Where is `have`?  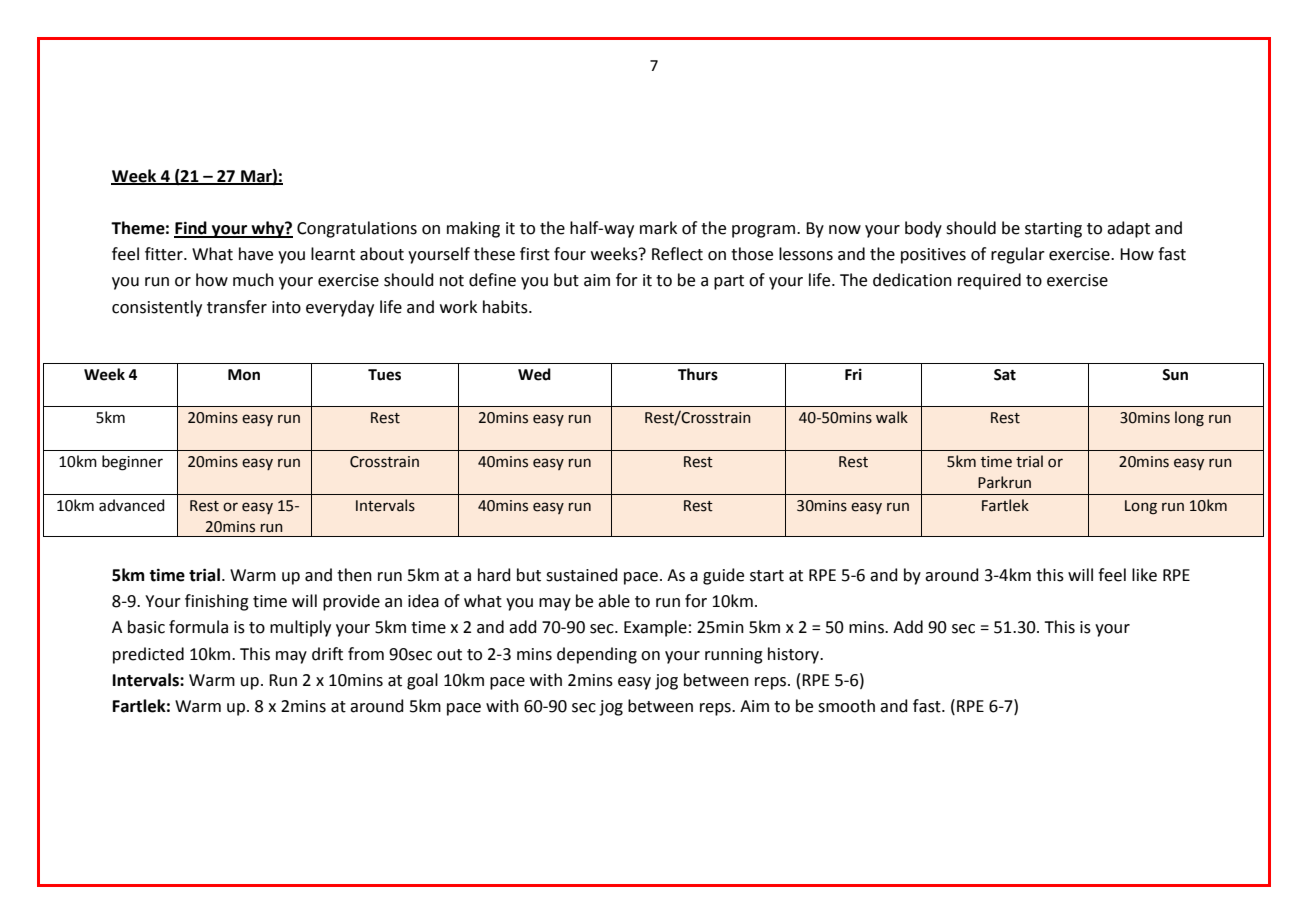
have is located at coordinates (256, 254).
